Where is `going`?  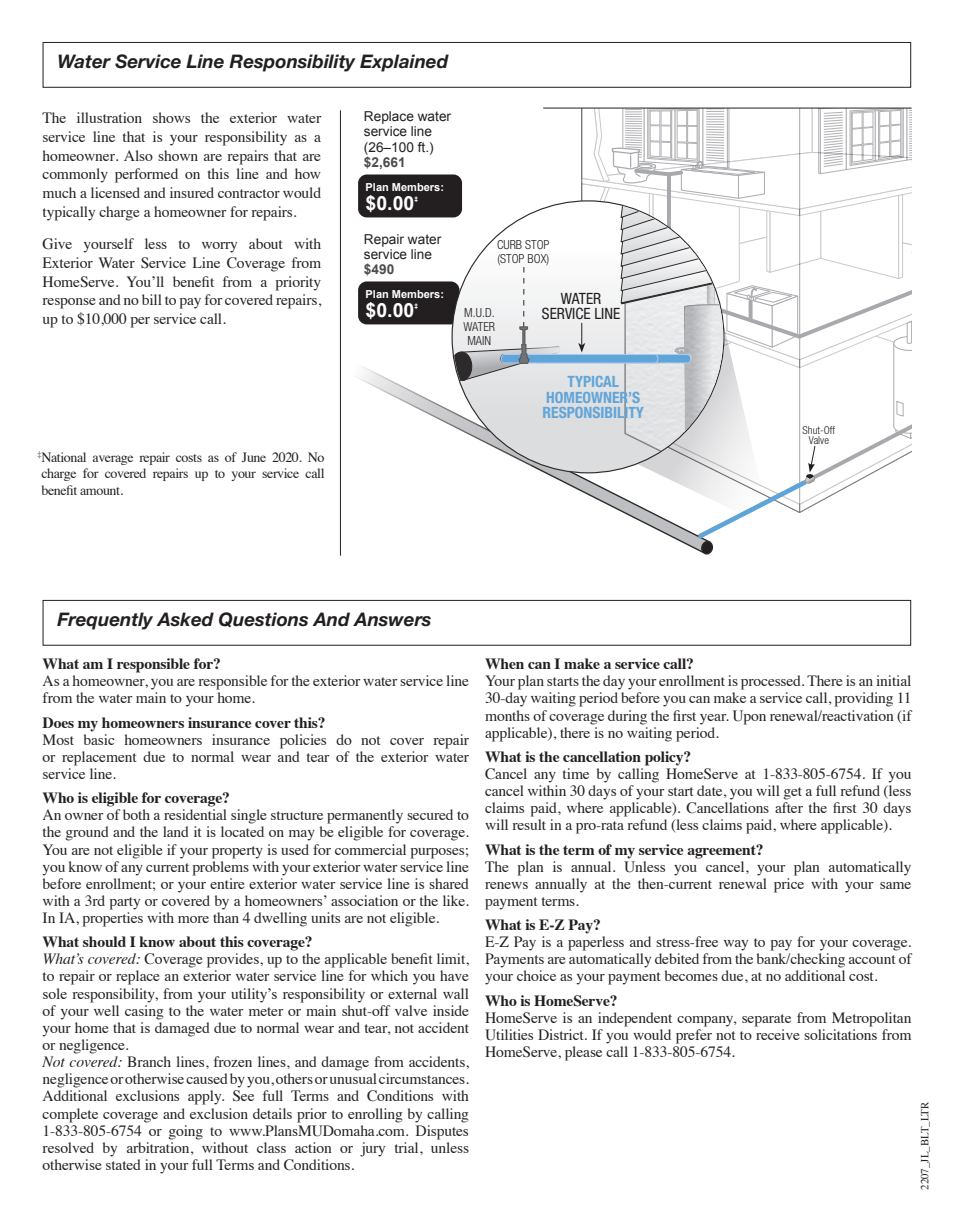
going is located at coordinates (186, 1132).
